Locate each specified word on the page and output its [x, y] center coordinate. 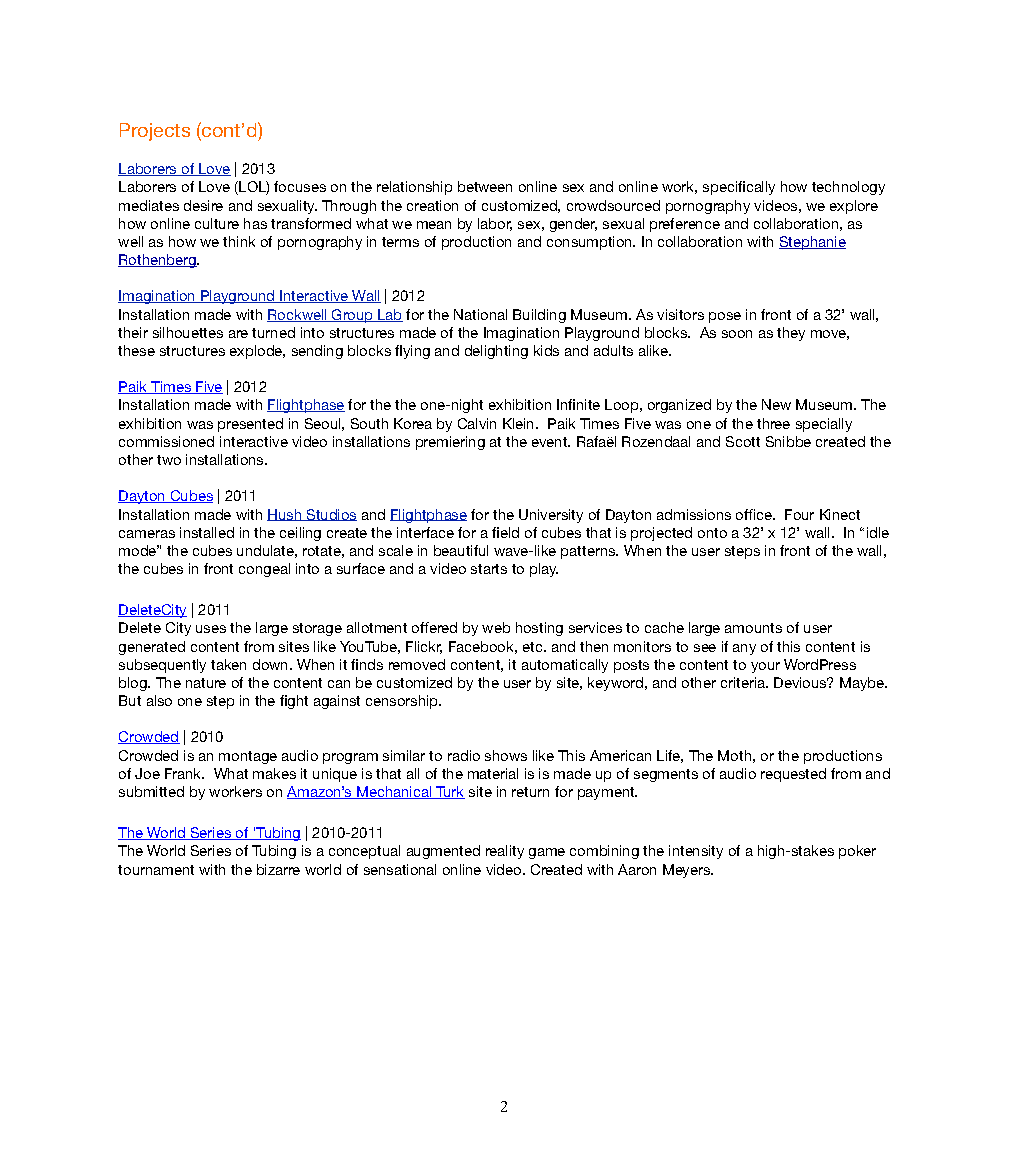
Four [799, 514]
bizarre [278, 869]
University [551, 516]
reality [505, 852]
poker [857, 852]
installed [207, 532]
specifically [739, 188]
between [485, 186]
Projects [155, 132]
